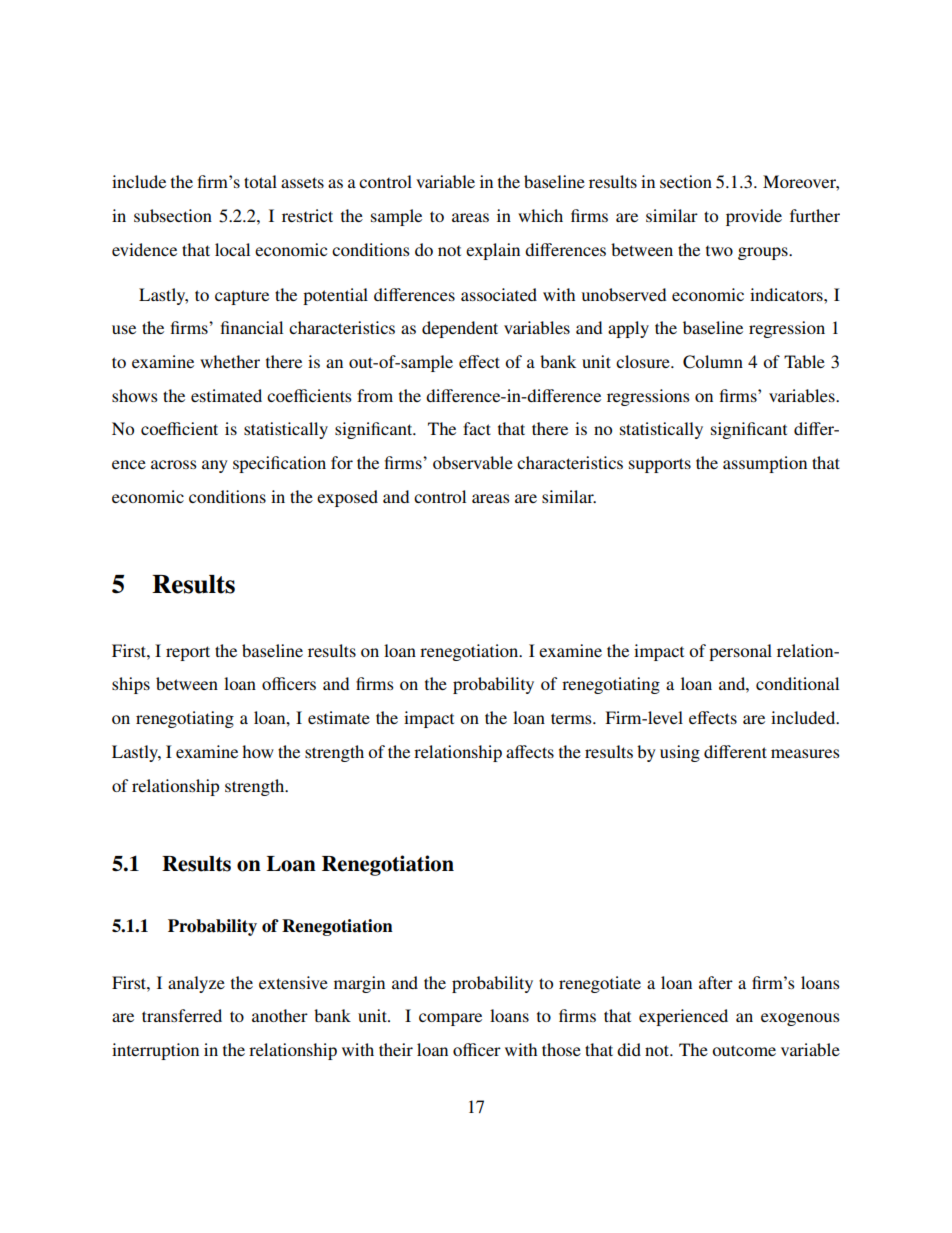 This screenshot has height=1233, width=952. What do you see at coordinates (260, 181) in the screenshot?
I see `total` at bounding box center [260, 181].
